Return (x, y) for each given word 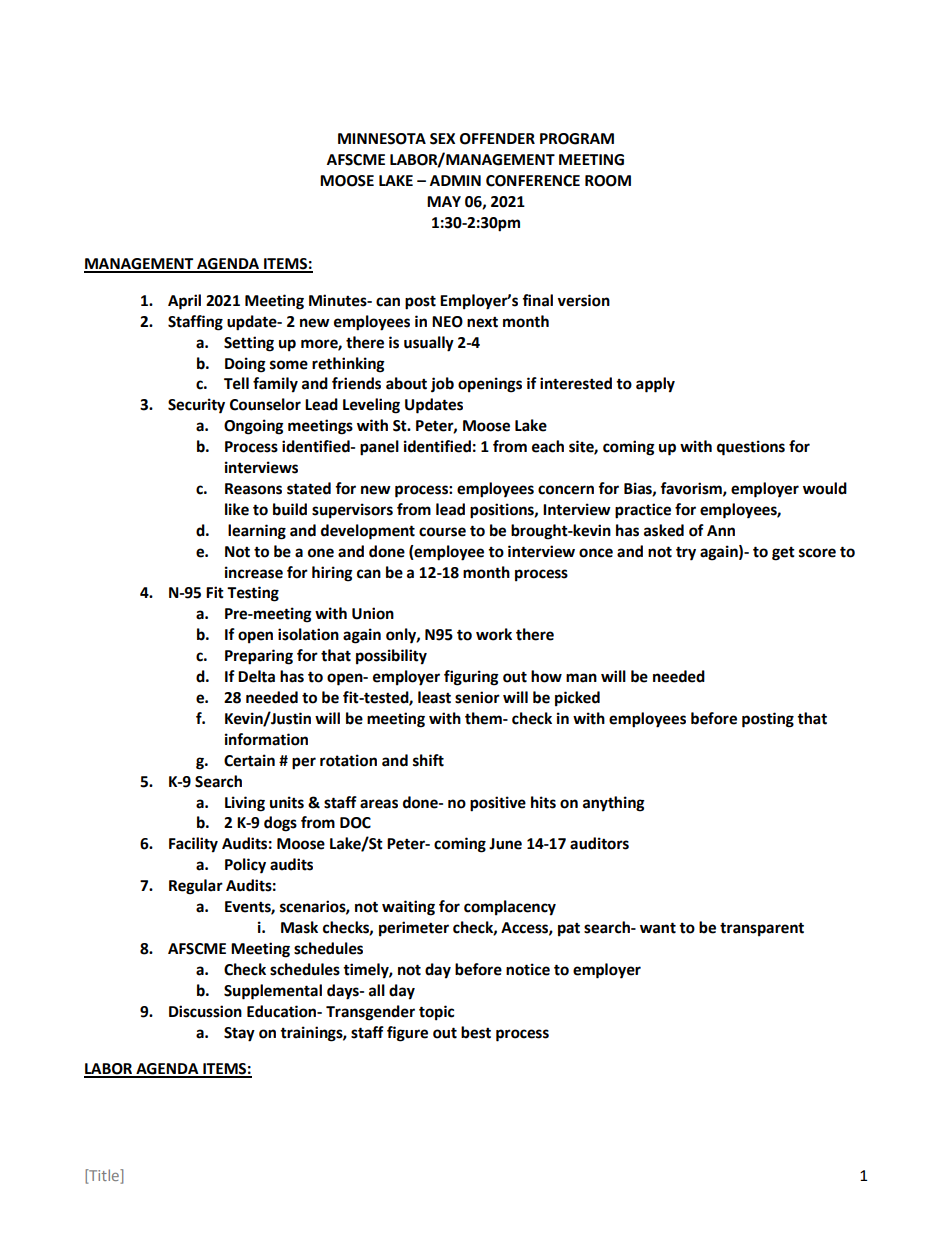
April (184, 302)
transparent (762, 929)
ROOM (608, 181)
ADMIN (455, 180)
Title (104, 1176)
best (476, 1032)
